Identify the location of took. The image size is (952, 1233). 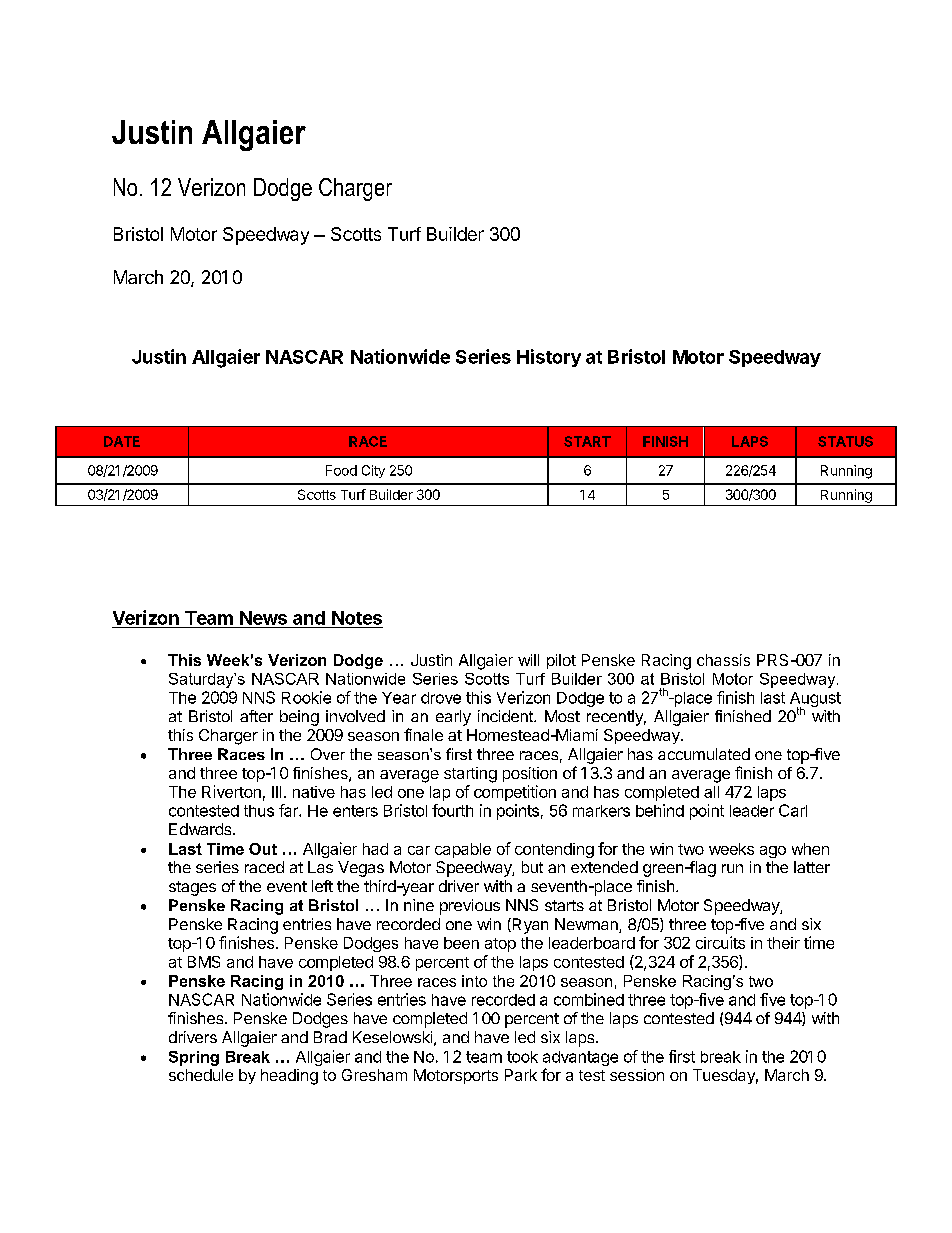
(522, 1057).
